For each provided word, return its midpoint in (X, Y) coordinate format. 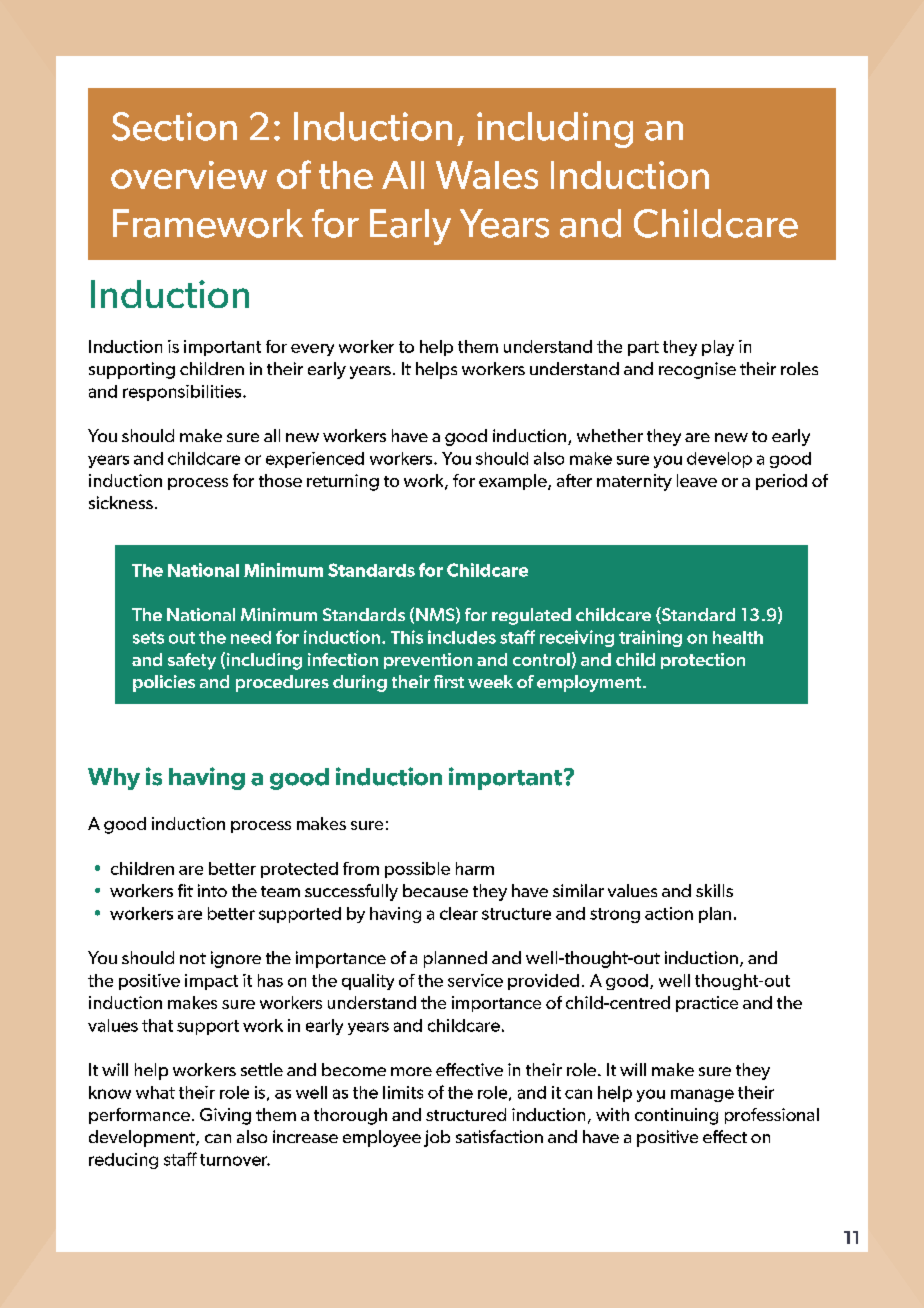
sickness (121, 502)
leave (697, 480)
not (193, 958)
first (449, 681)
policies (164, 683)
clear (459, 913)
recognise (697, 370)
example (514, 482)
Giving (225, 1116)
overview (189, 175)
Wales (487, 175)
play (718, 348)
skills (714, 890)
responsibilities (183, 393)
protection (703, 661)
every (312, 350)
